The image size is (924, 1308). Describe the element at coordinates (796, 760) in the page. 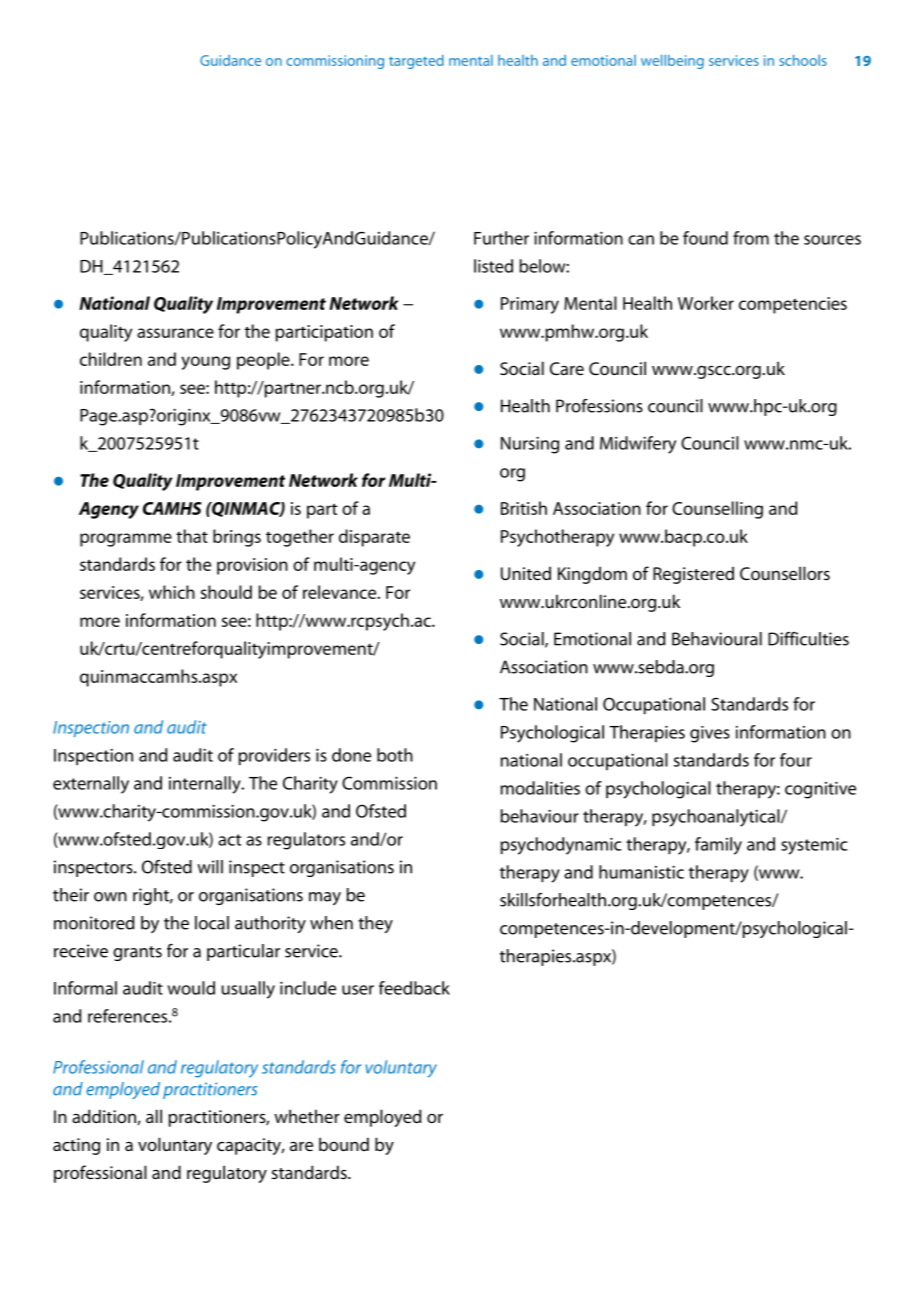

I see `four` at that location.
